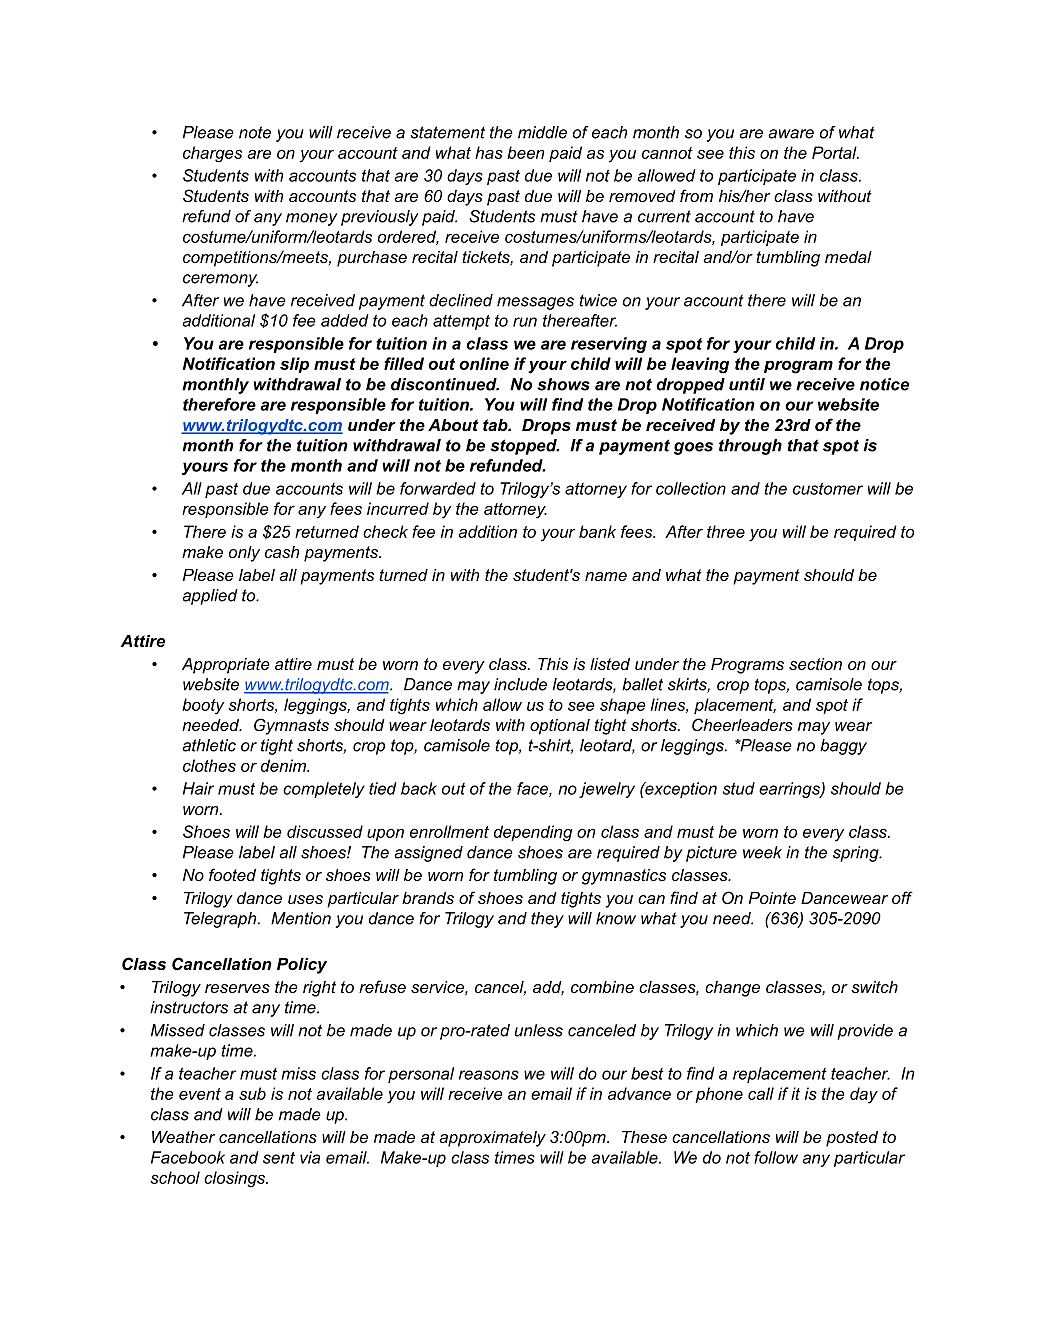  What do you see at coordinates (547, 920) in the screenshot?
I see `they` at bounding box center [547, 920].
